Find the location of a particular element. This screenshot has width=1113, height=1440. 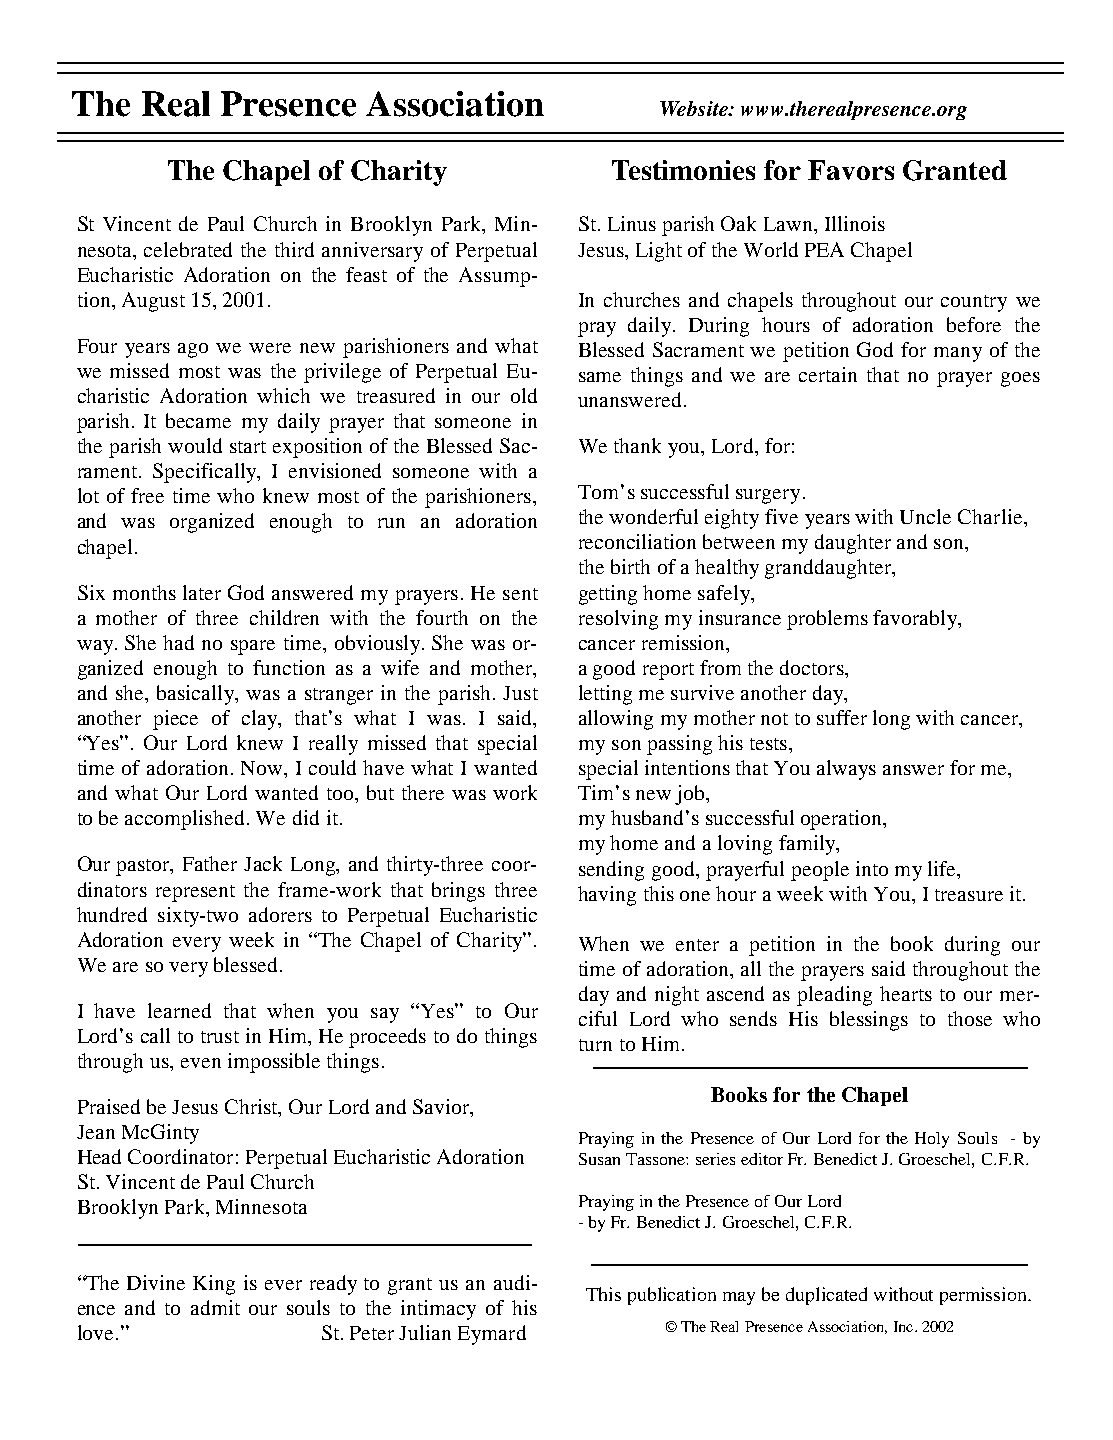

third is located at coordinates (294, 249).
